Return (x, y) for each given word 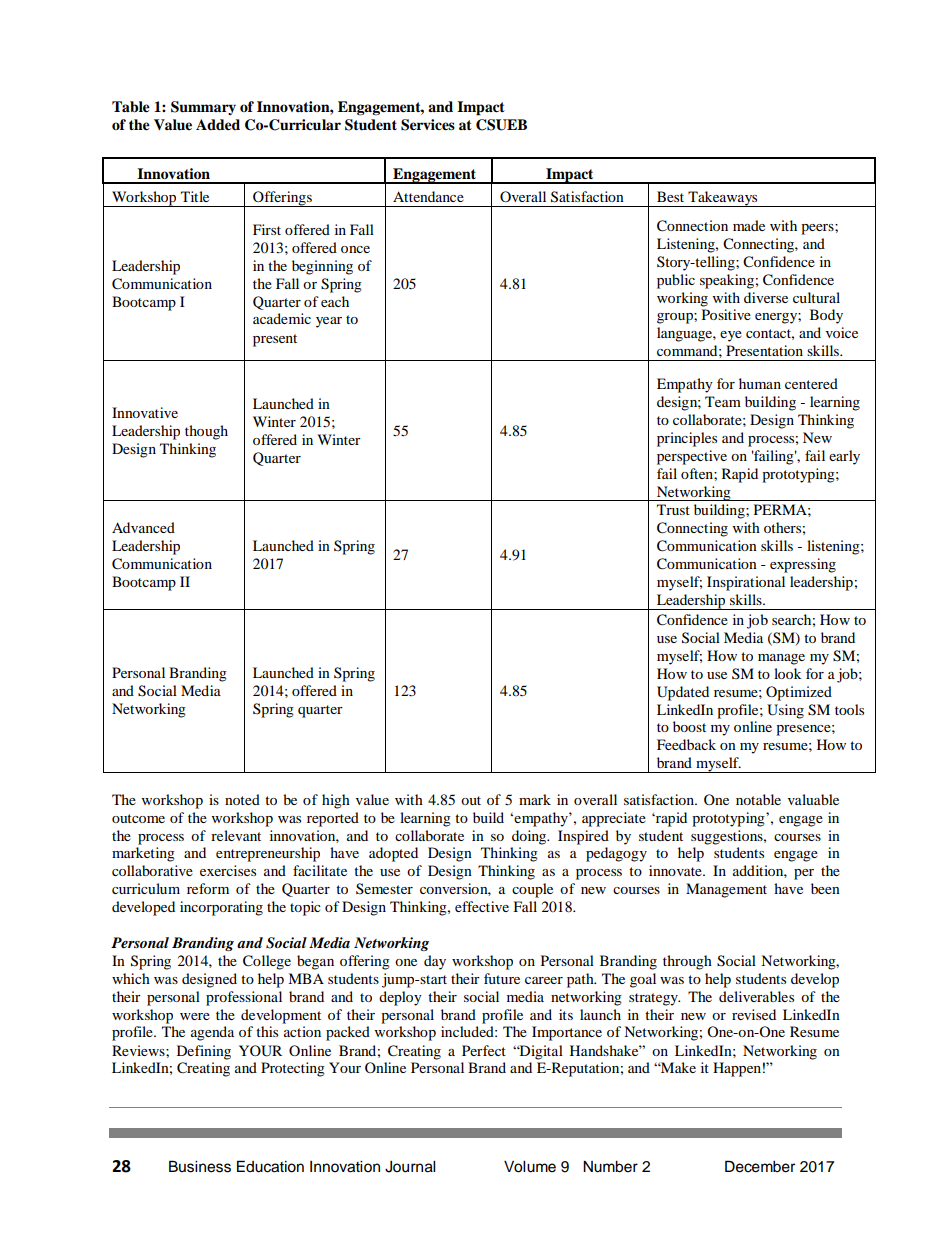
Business (200, 1166)
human (760, 383)
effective (482, 906)
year (329, 322)
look (788, 673)
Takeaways (723, 199)
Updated (683, 693)
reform (208, 888)
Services (428, 125)
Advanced (143, 527)
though (206, 432)
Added (218, 125)
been (825, 888)
